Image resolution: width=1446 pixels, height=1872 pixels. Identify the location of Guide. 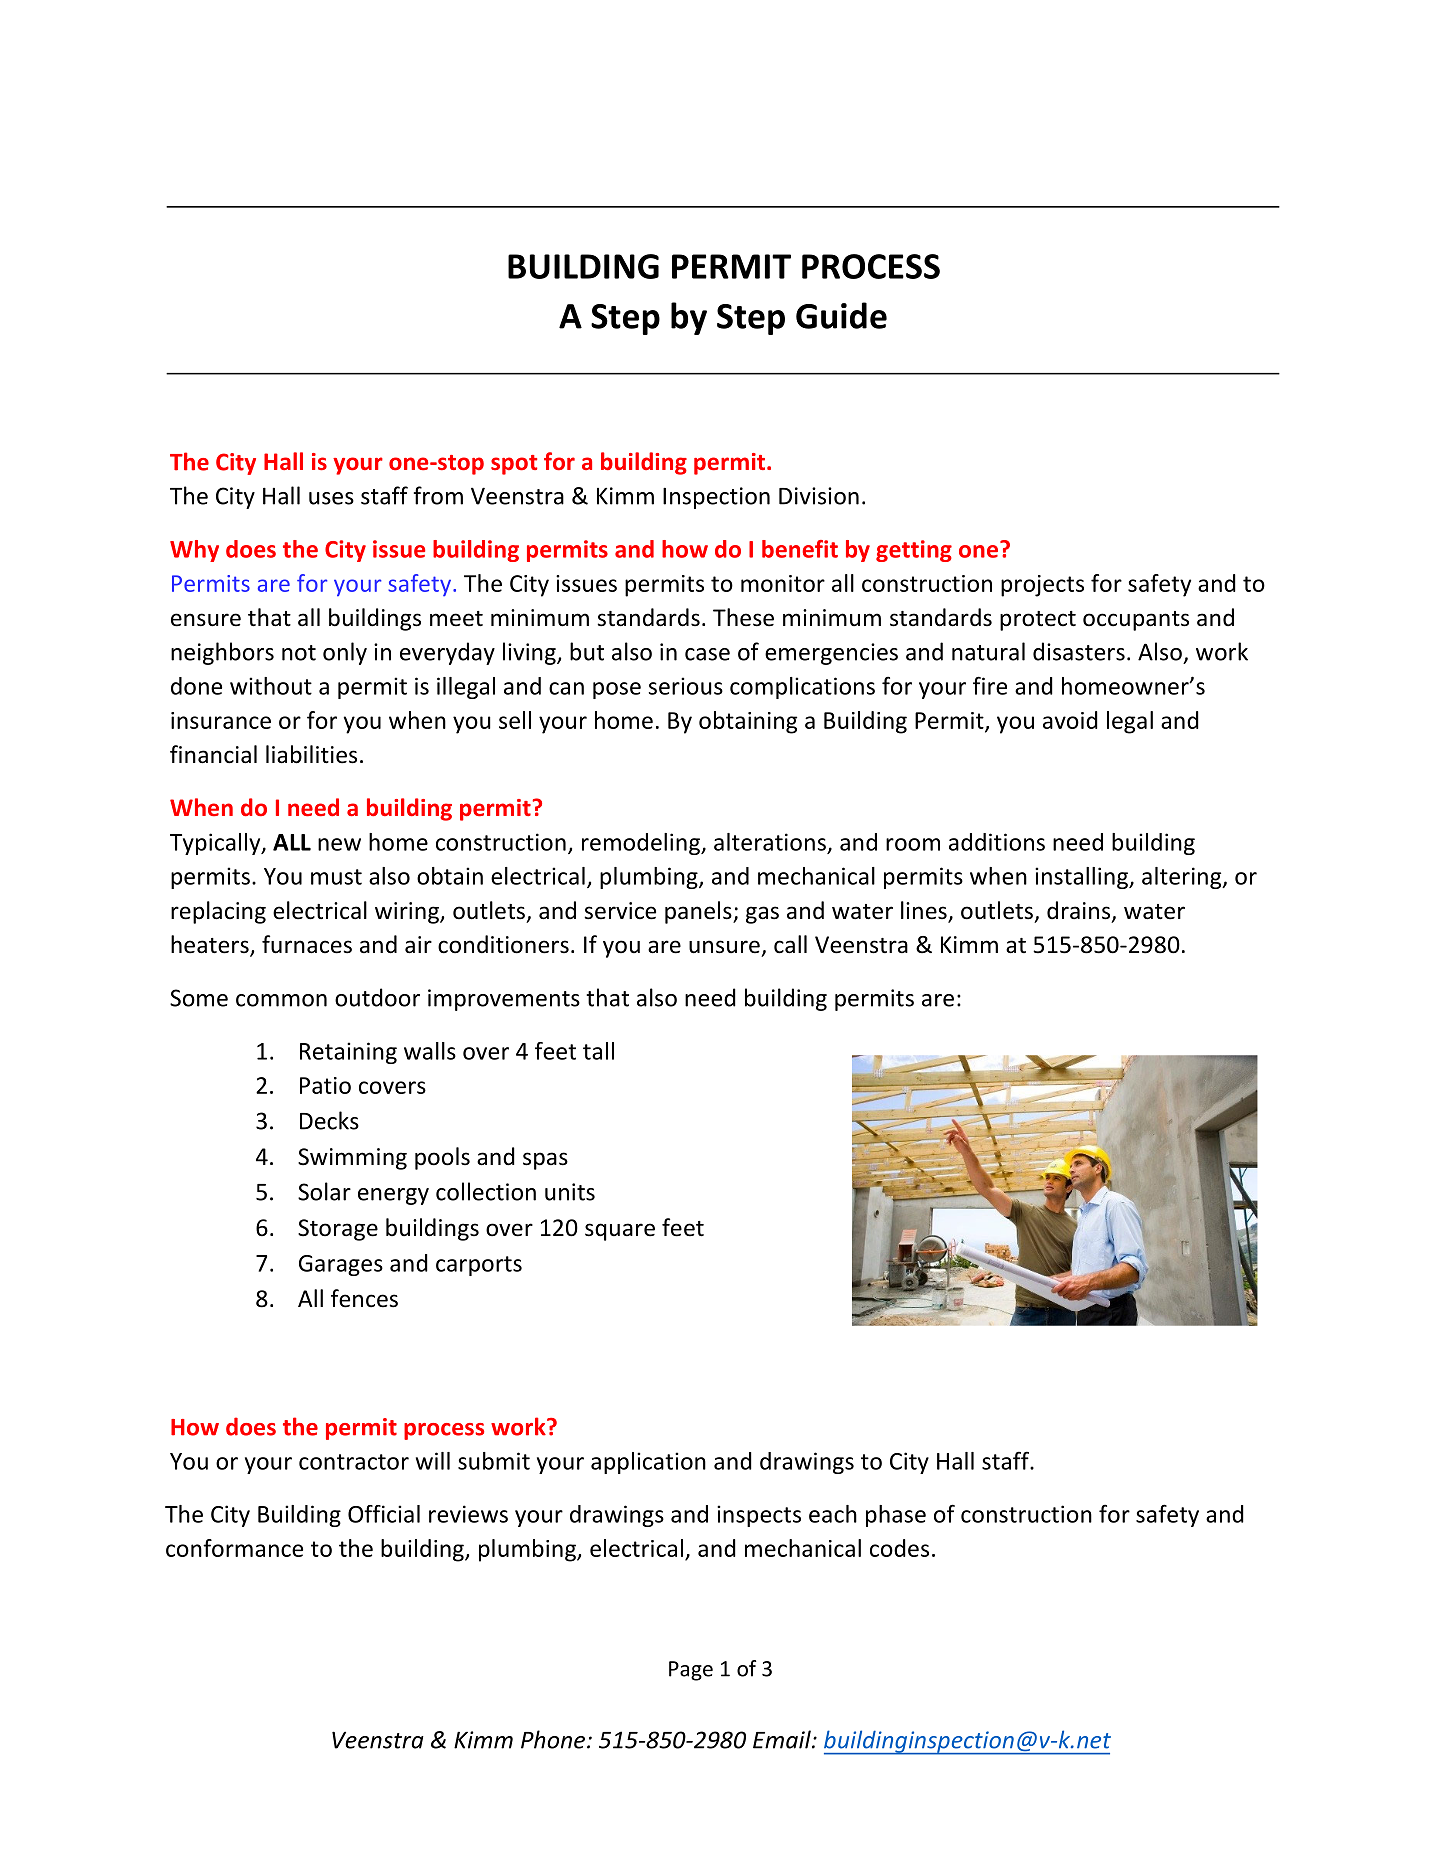
(841, 315).
